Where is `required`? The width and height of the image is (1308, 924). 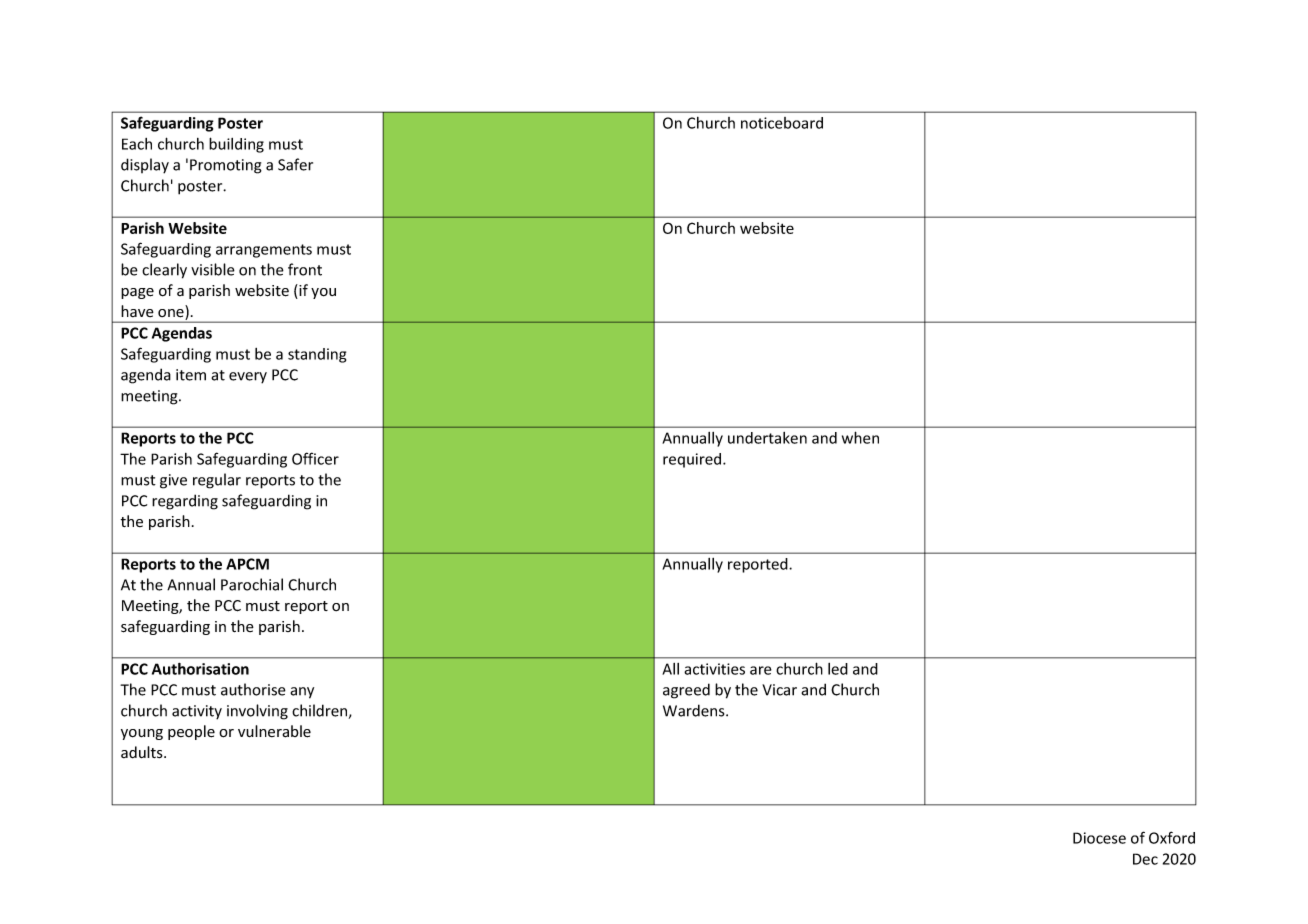 required is located at coordinates (693, 460).
